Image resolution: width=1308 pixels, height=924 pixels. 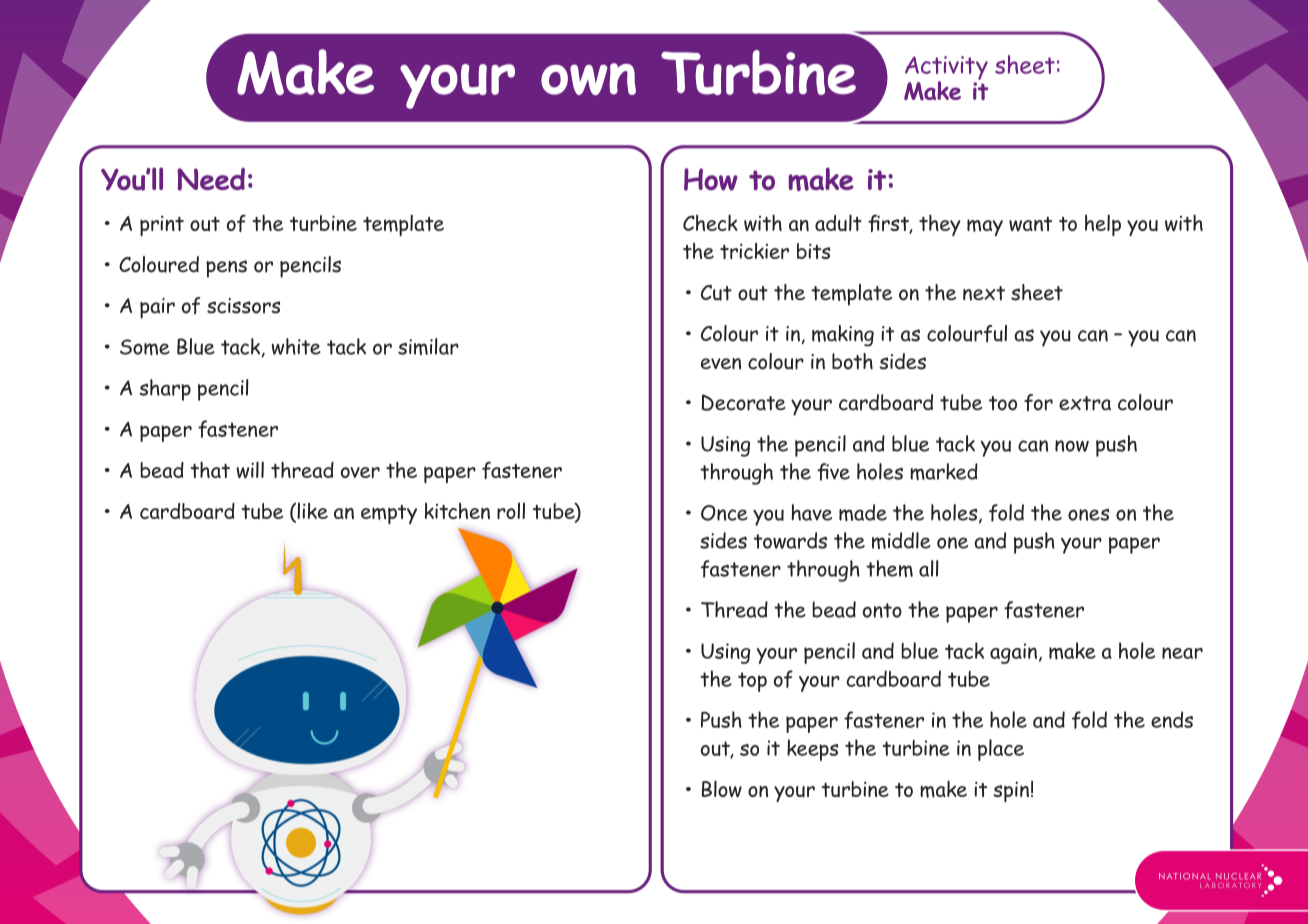 What do you see at coordinates (250, 470) in the screenshot?
I see `will` at bounding box center [250, 470].
